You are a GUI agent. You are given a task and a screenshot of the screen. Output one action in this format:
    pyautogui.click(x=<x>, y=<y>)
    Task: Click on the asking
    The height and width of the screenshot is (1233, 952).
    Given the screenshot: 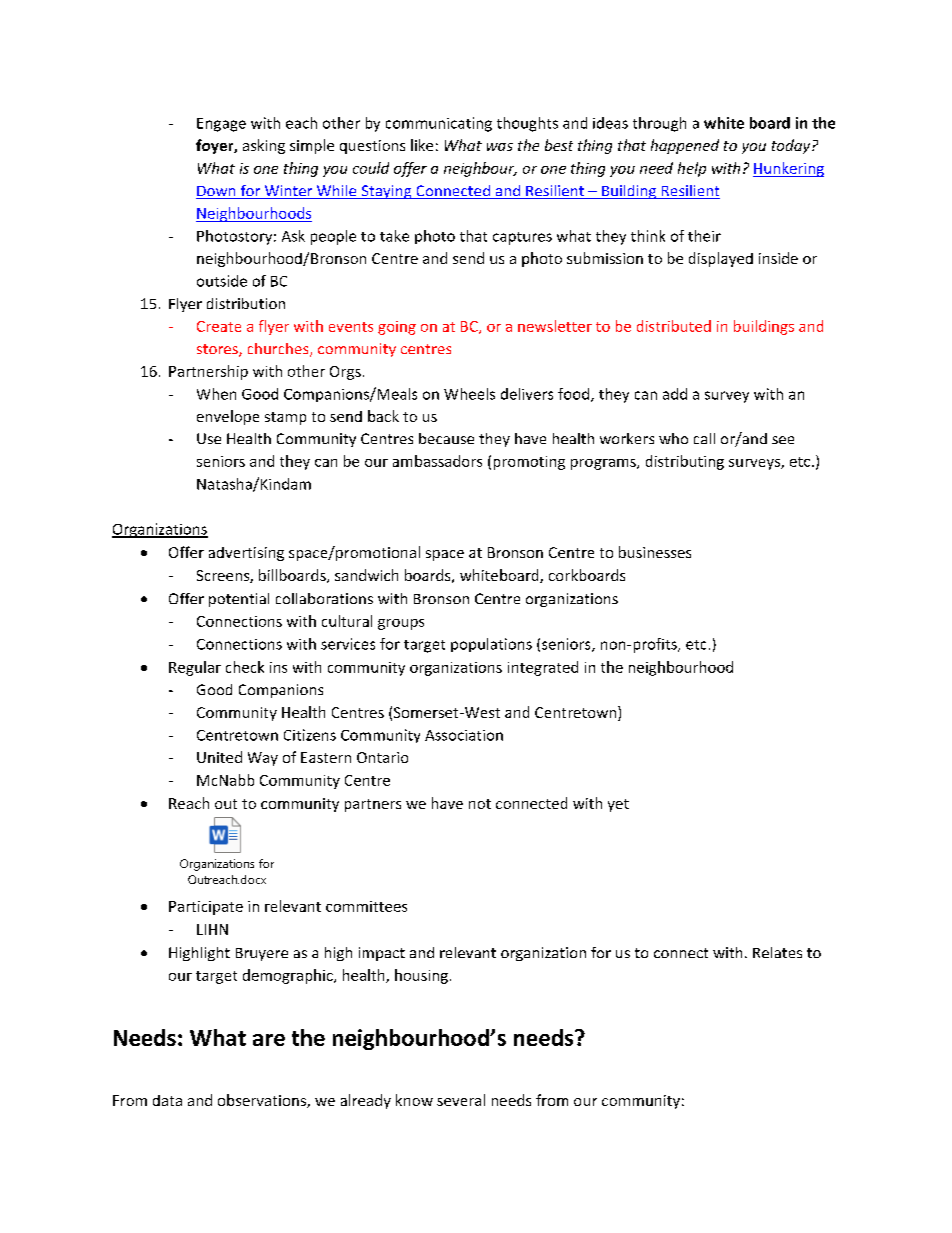 What is the action you would take?
    pyautogui.click(x=264, y=146)
